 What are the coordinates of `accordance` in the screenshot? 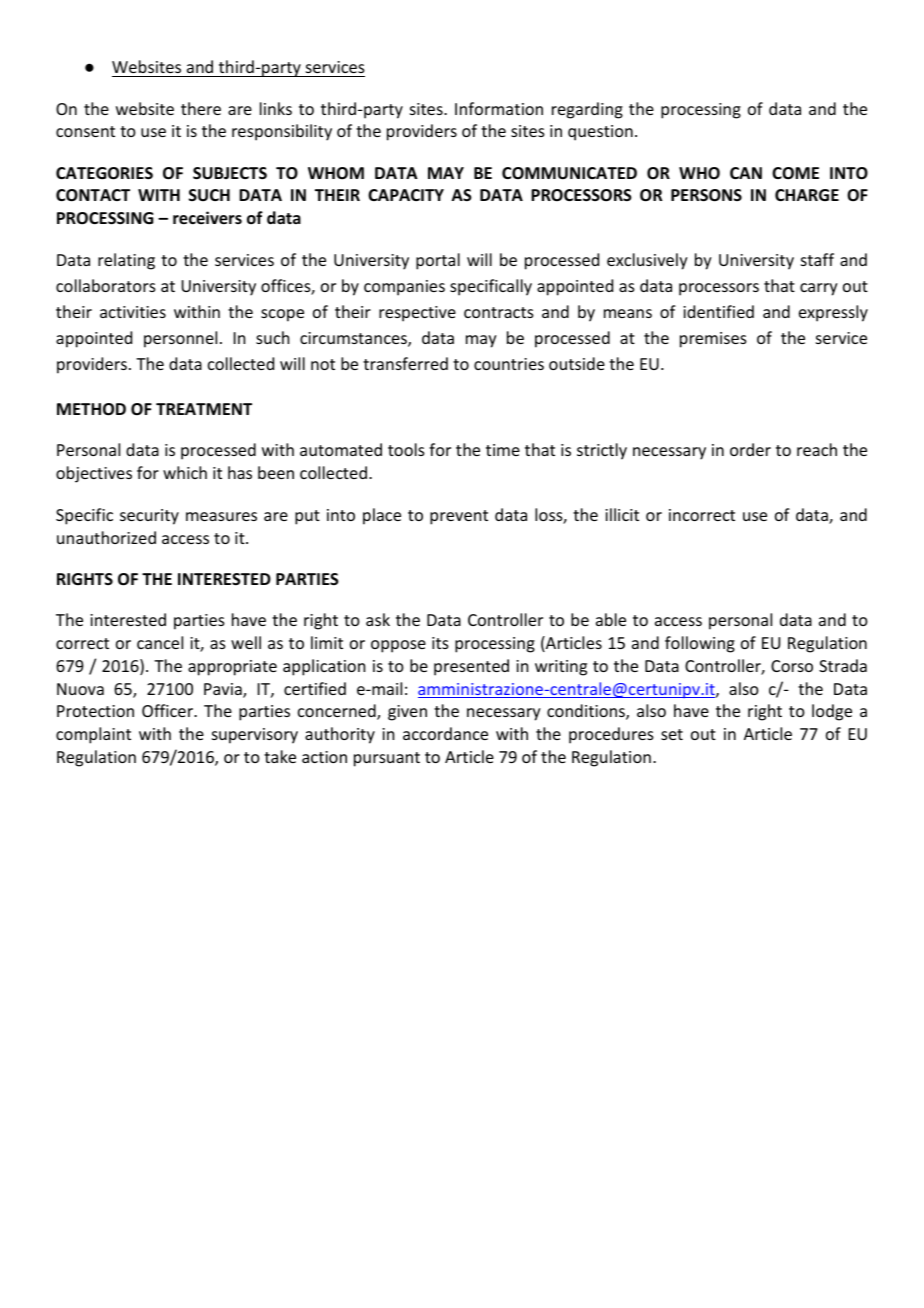 It's located at (445, 733).
